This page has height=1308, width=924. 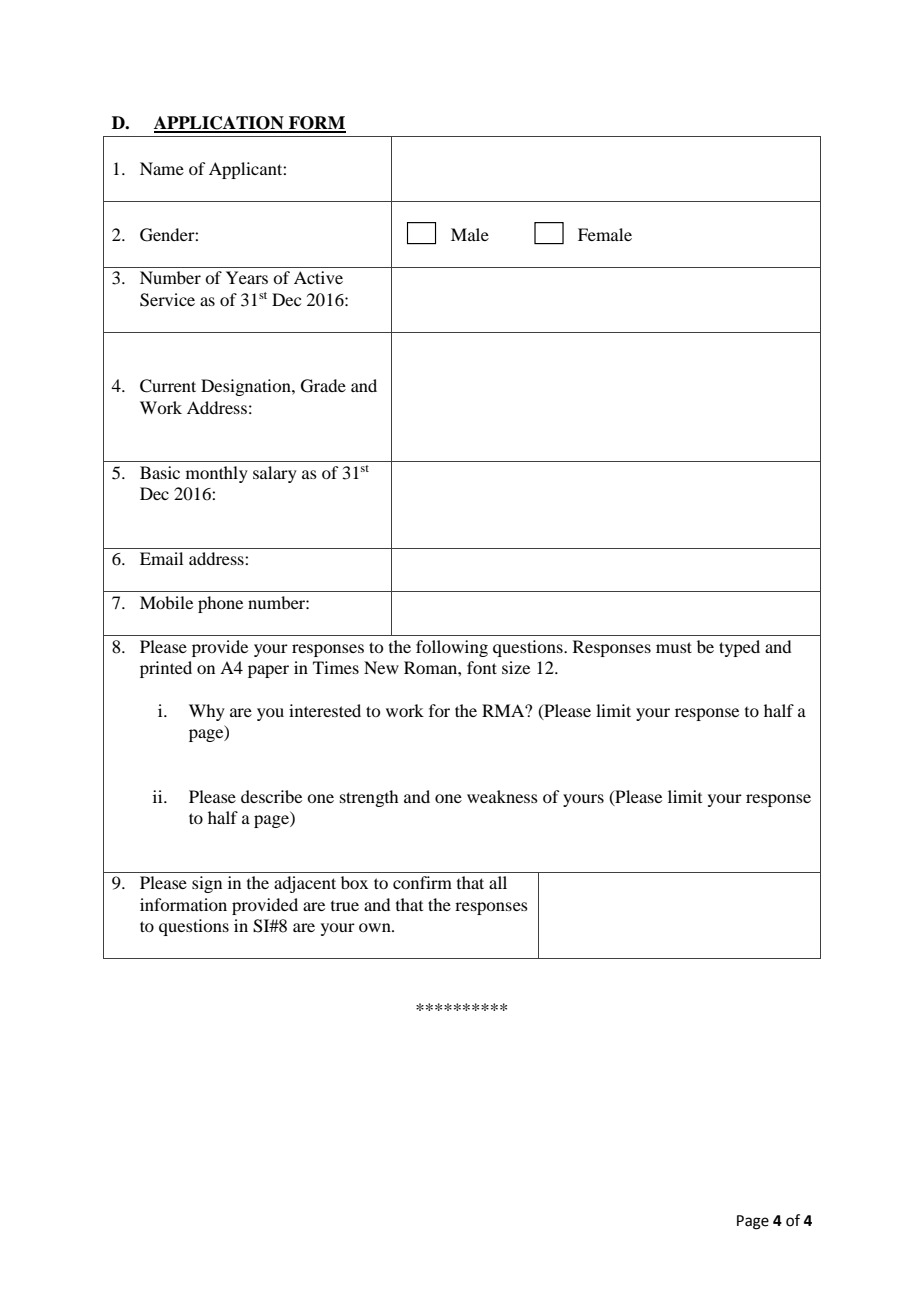 What do you see at coordinates (268, 671) in the page?
I see `paper` at bounding box center [268, 671].
